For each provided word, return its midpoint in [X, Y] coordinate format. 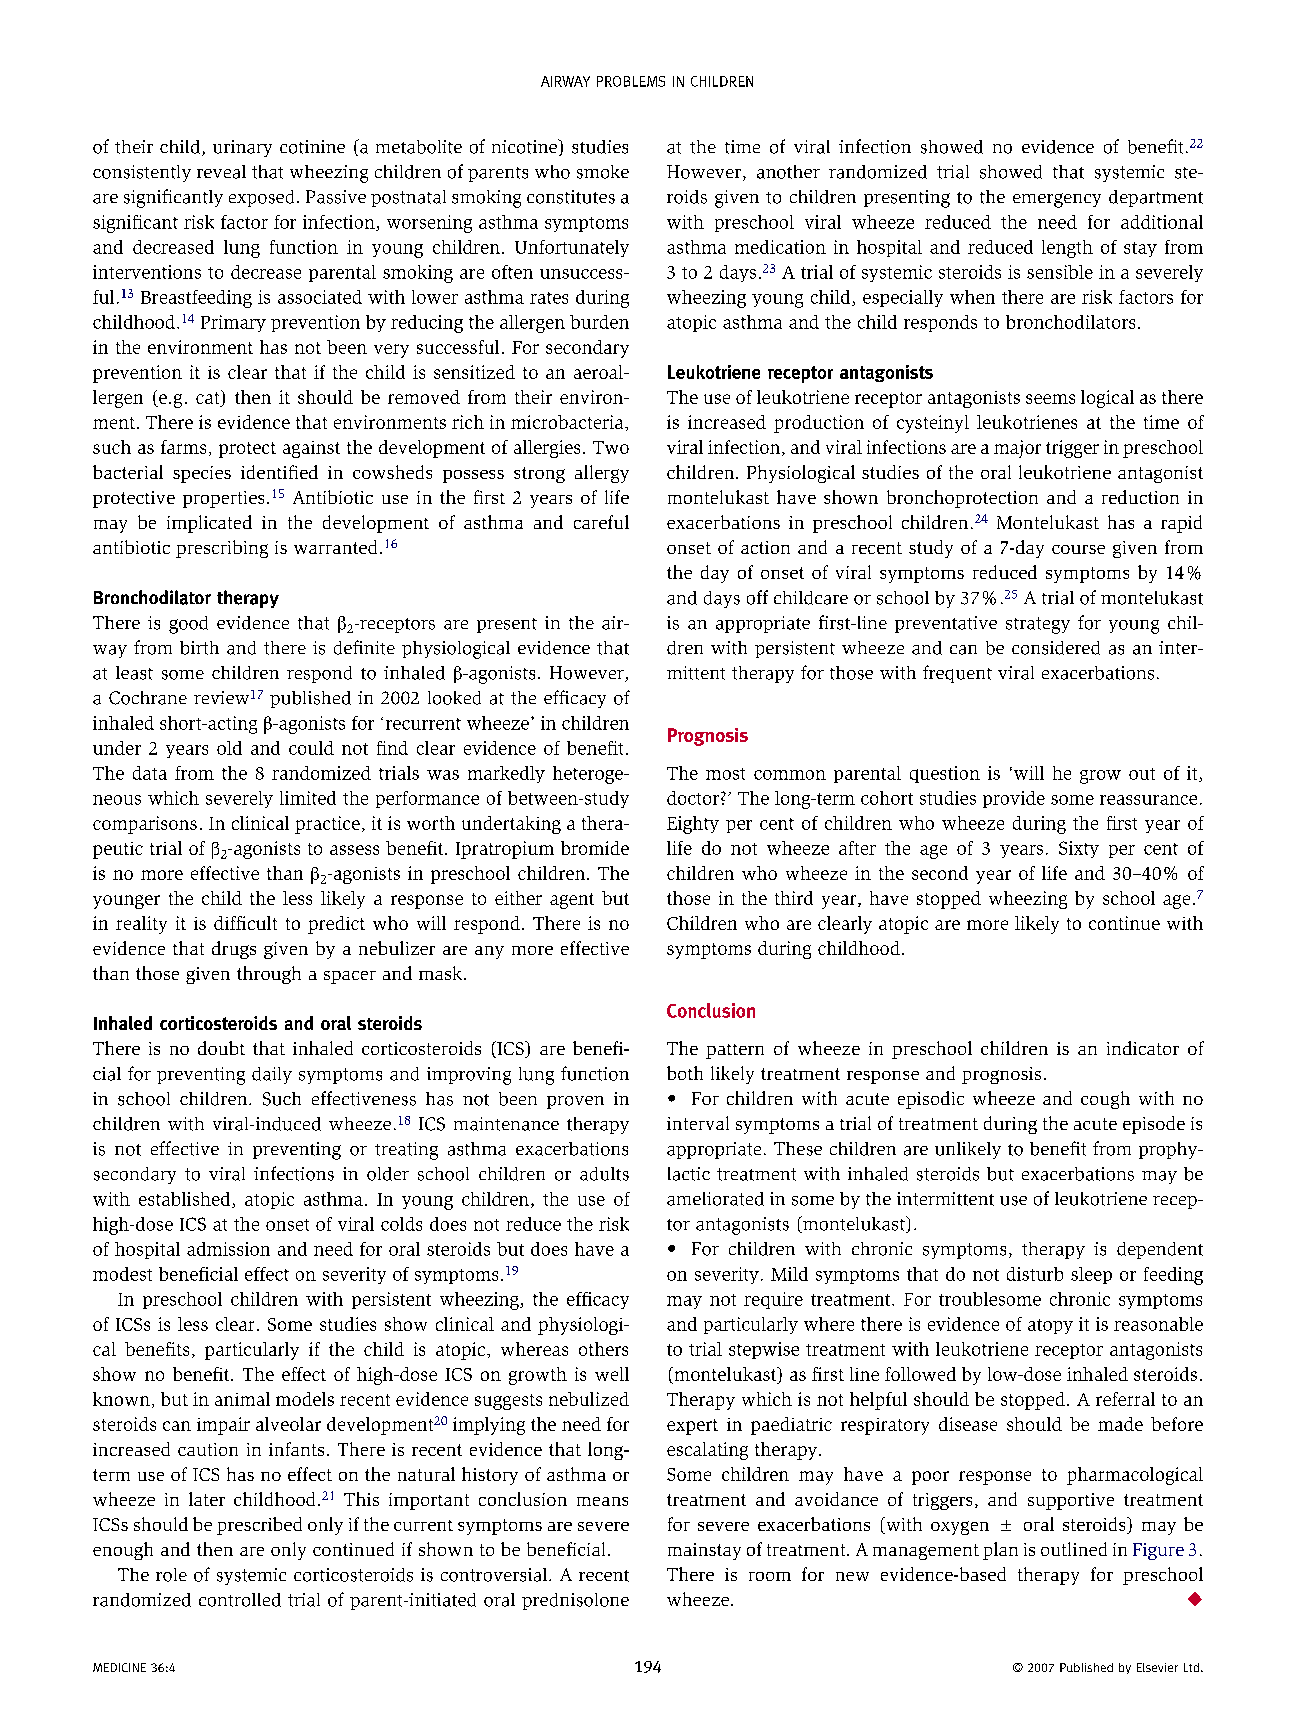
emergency [1057, 200]
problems [631, 81]
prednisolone [575, 1601]
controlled [240, 1600]
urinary [242, 148]
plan [1000, 1551]
